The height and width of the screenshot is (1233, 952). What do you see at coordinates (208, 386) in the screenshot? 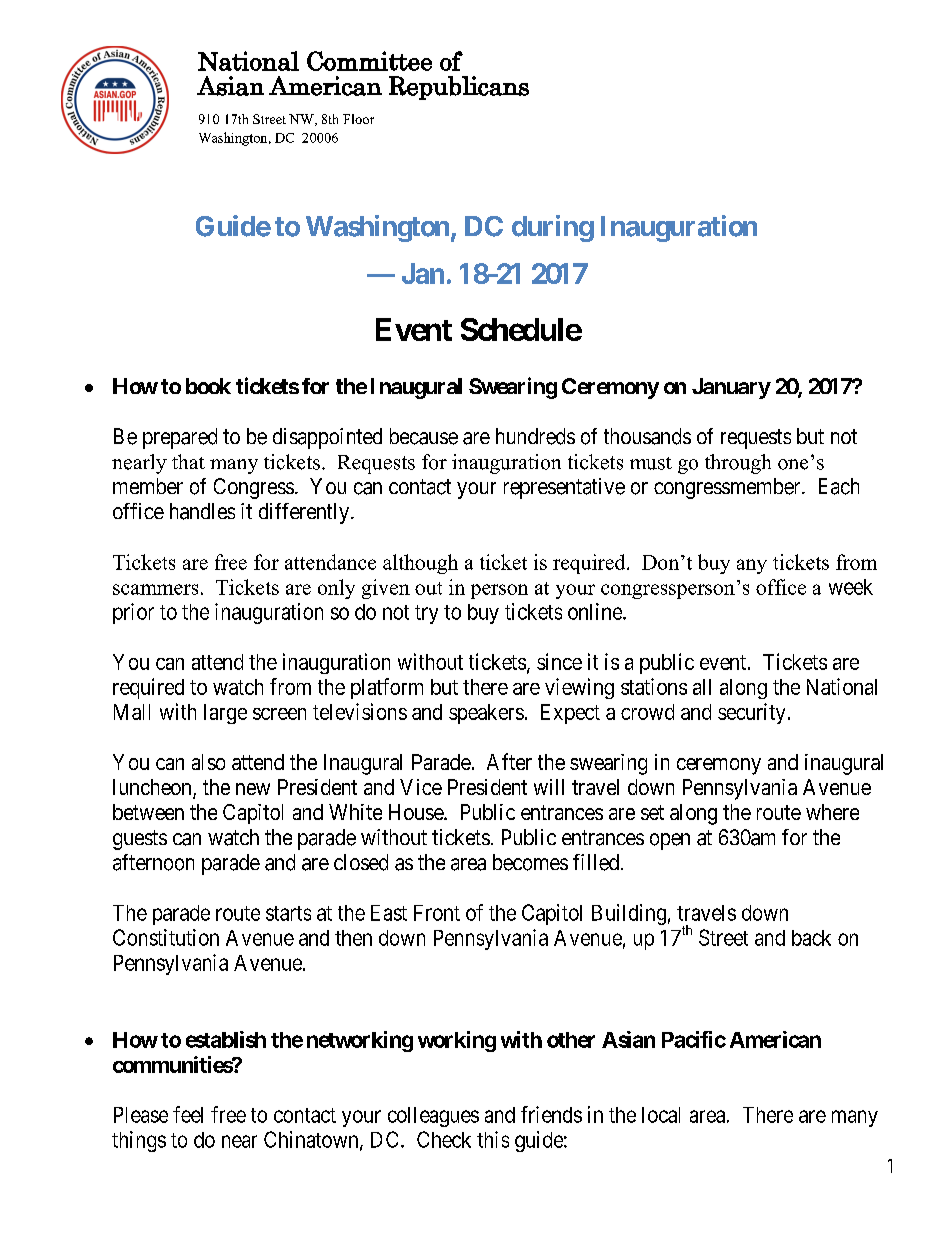
I see `book` at bounding box center [208, 386].
